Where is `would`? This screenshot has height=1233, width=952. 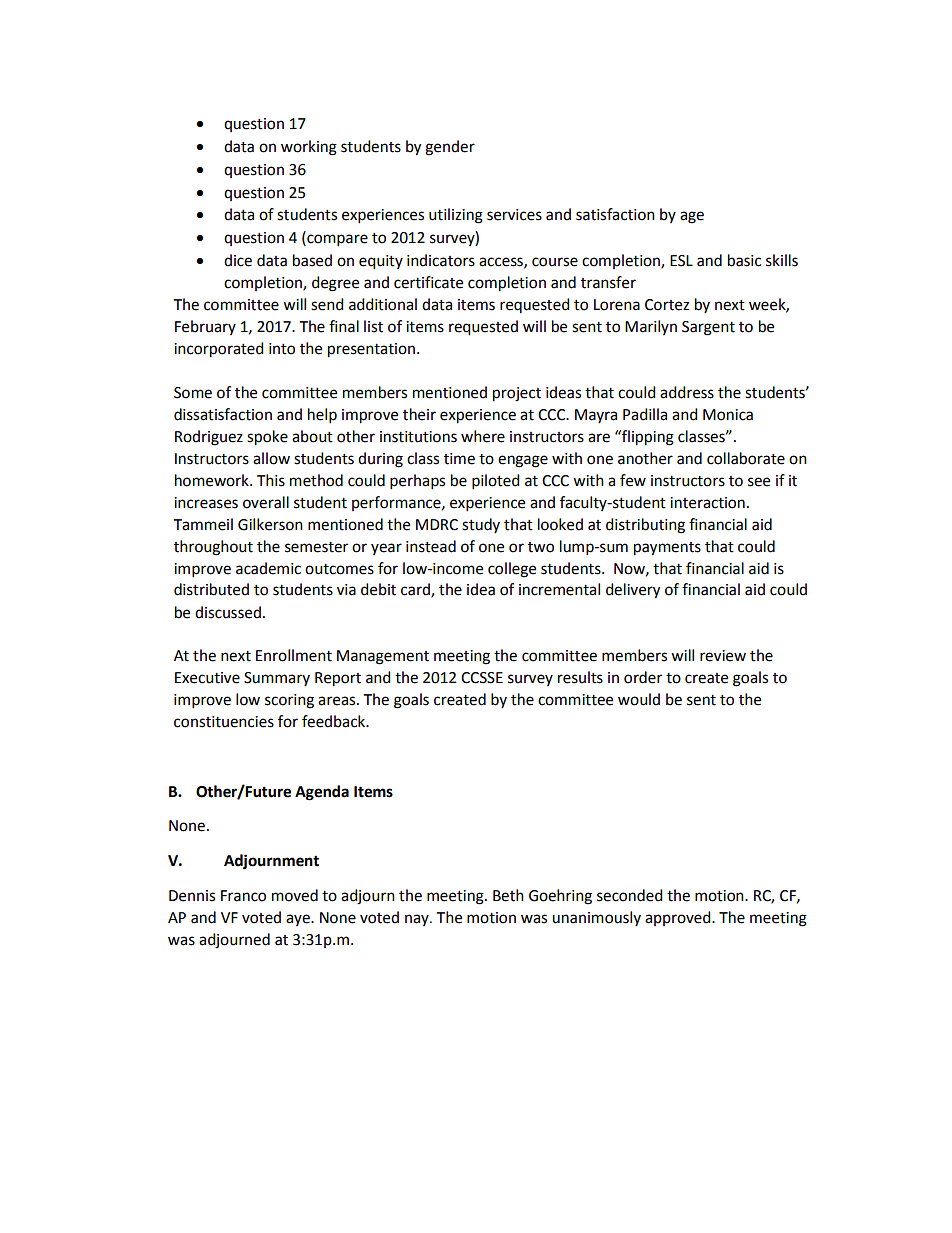
would is located at coordinates (639, 699).
